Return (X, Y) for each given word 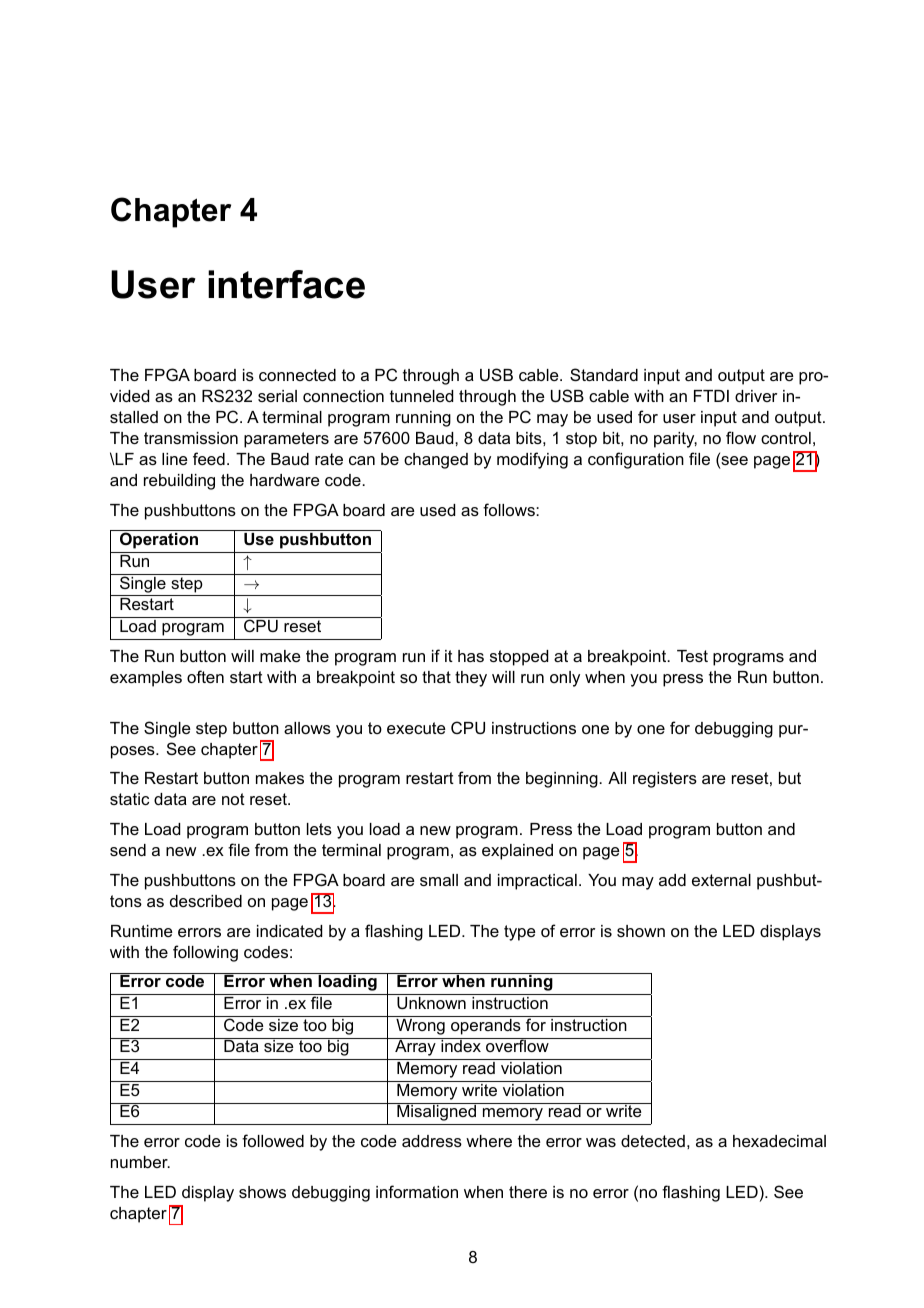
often (205, 676)
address (432, 1141)
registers (665, 780)
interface (286, 284)
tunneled (421, 396)
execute (416, 728)
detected (653, 1141)
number (140, 1162)
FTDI (711, 396)
